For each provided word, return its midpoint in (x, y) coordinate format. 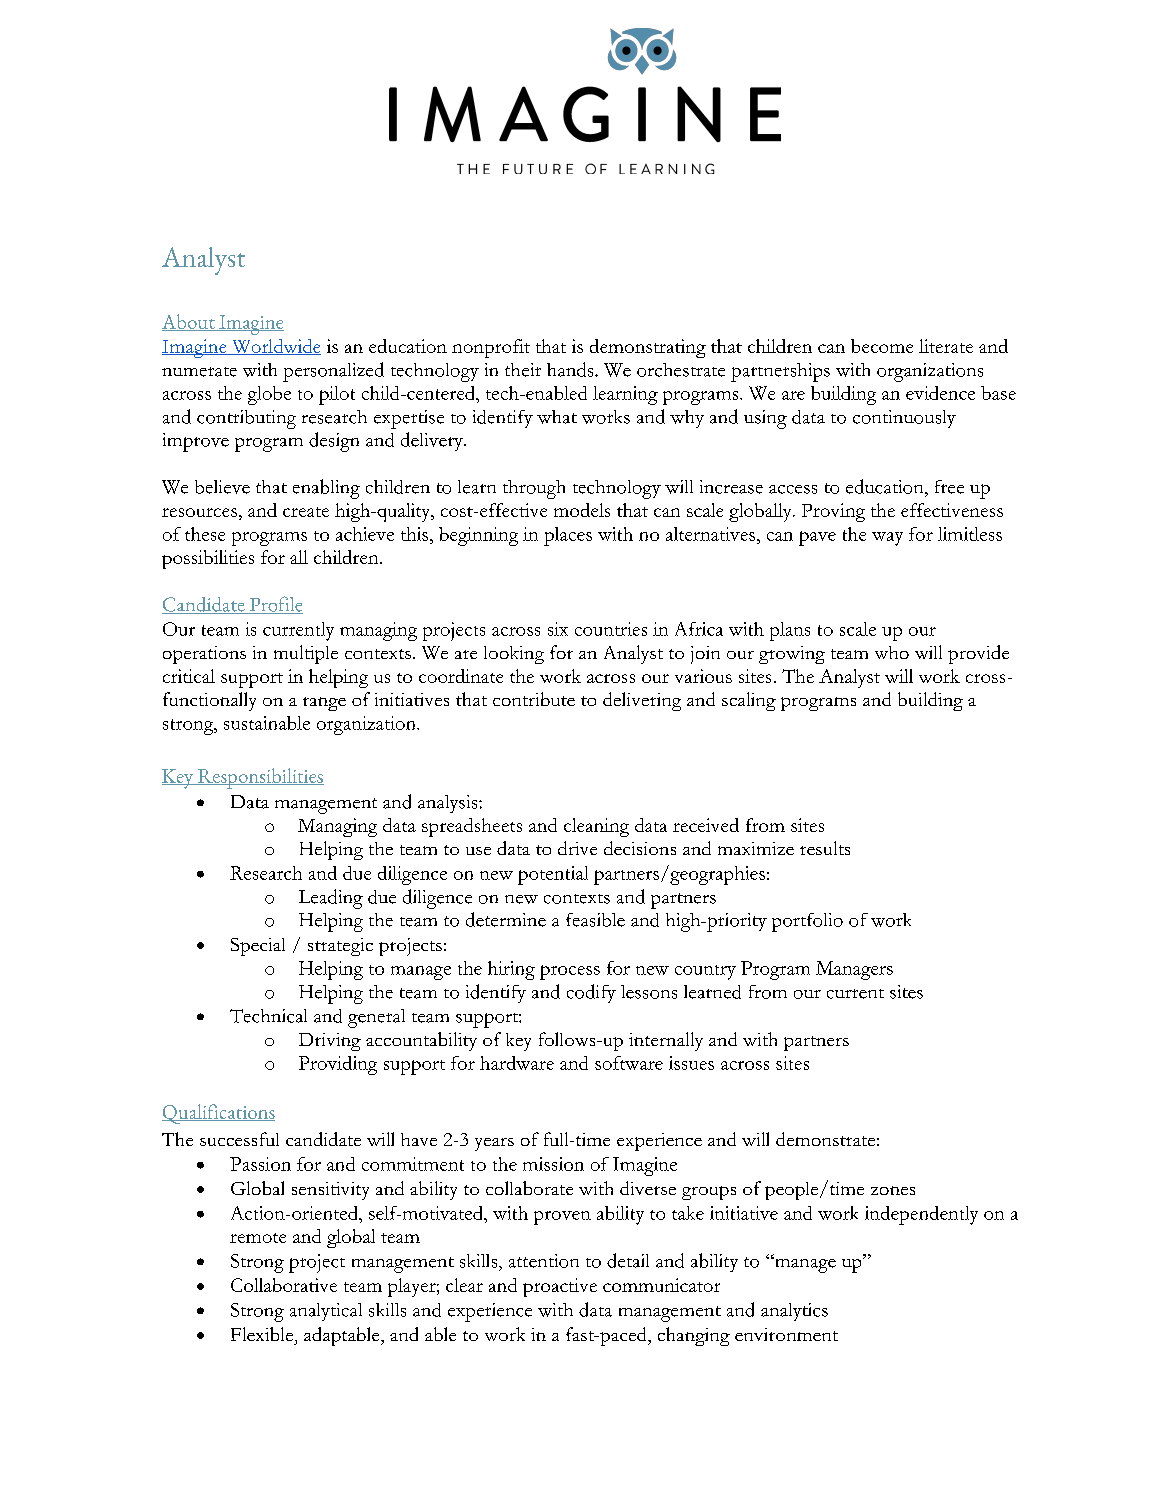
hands (571, 369)
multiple (306, 654)
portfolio (807, 922)
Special (258, 947)
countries (611, 629)
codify (591, 993)
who (892, 652)
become (882, 346)
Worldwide (275, 347)
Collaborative (284, 1285)
